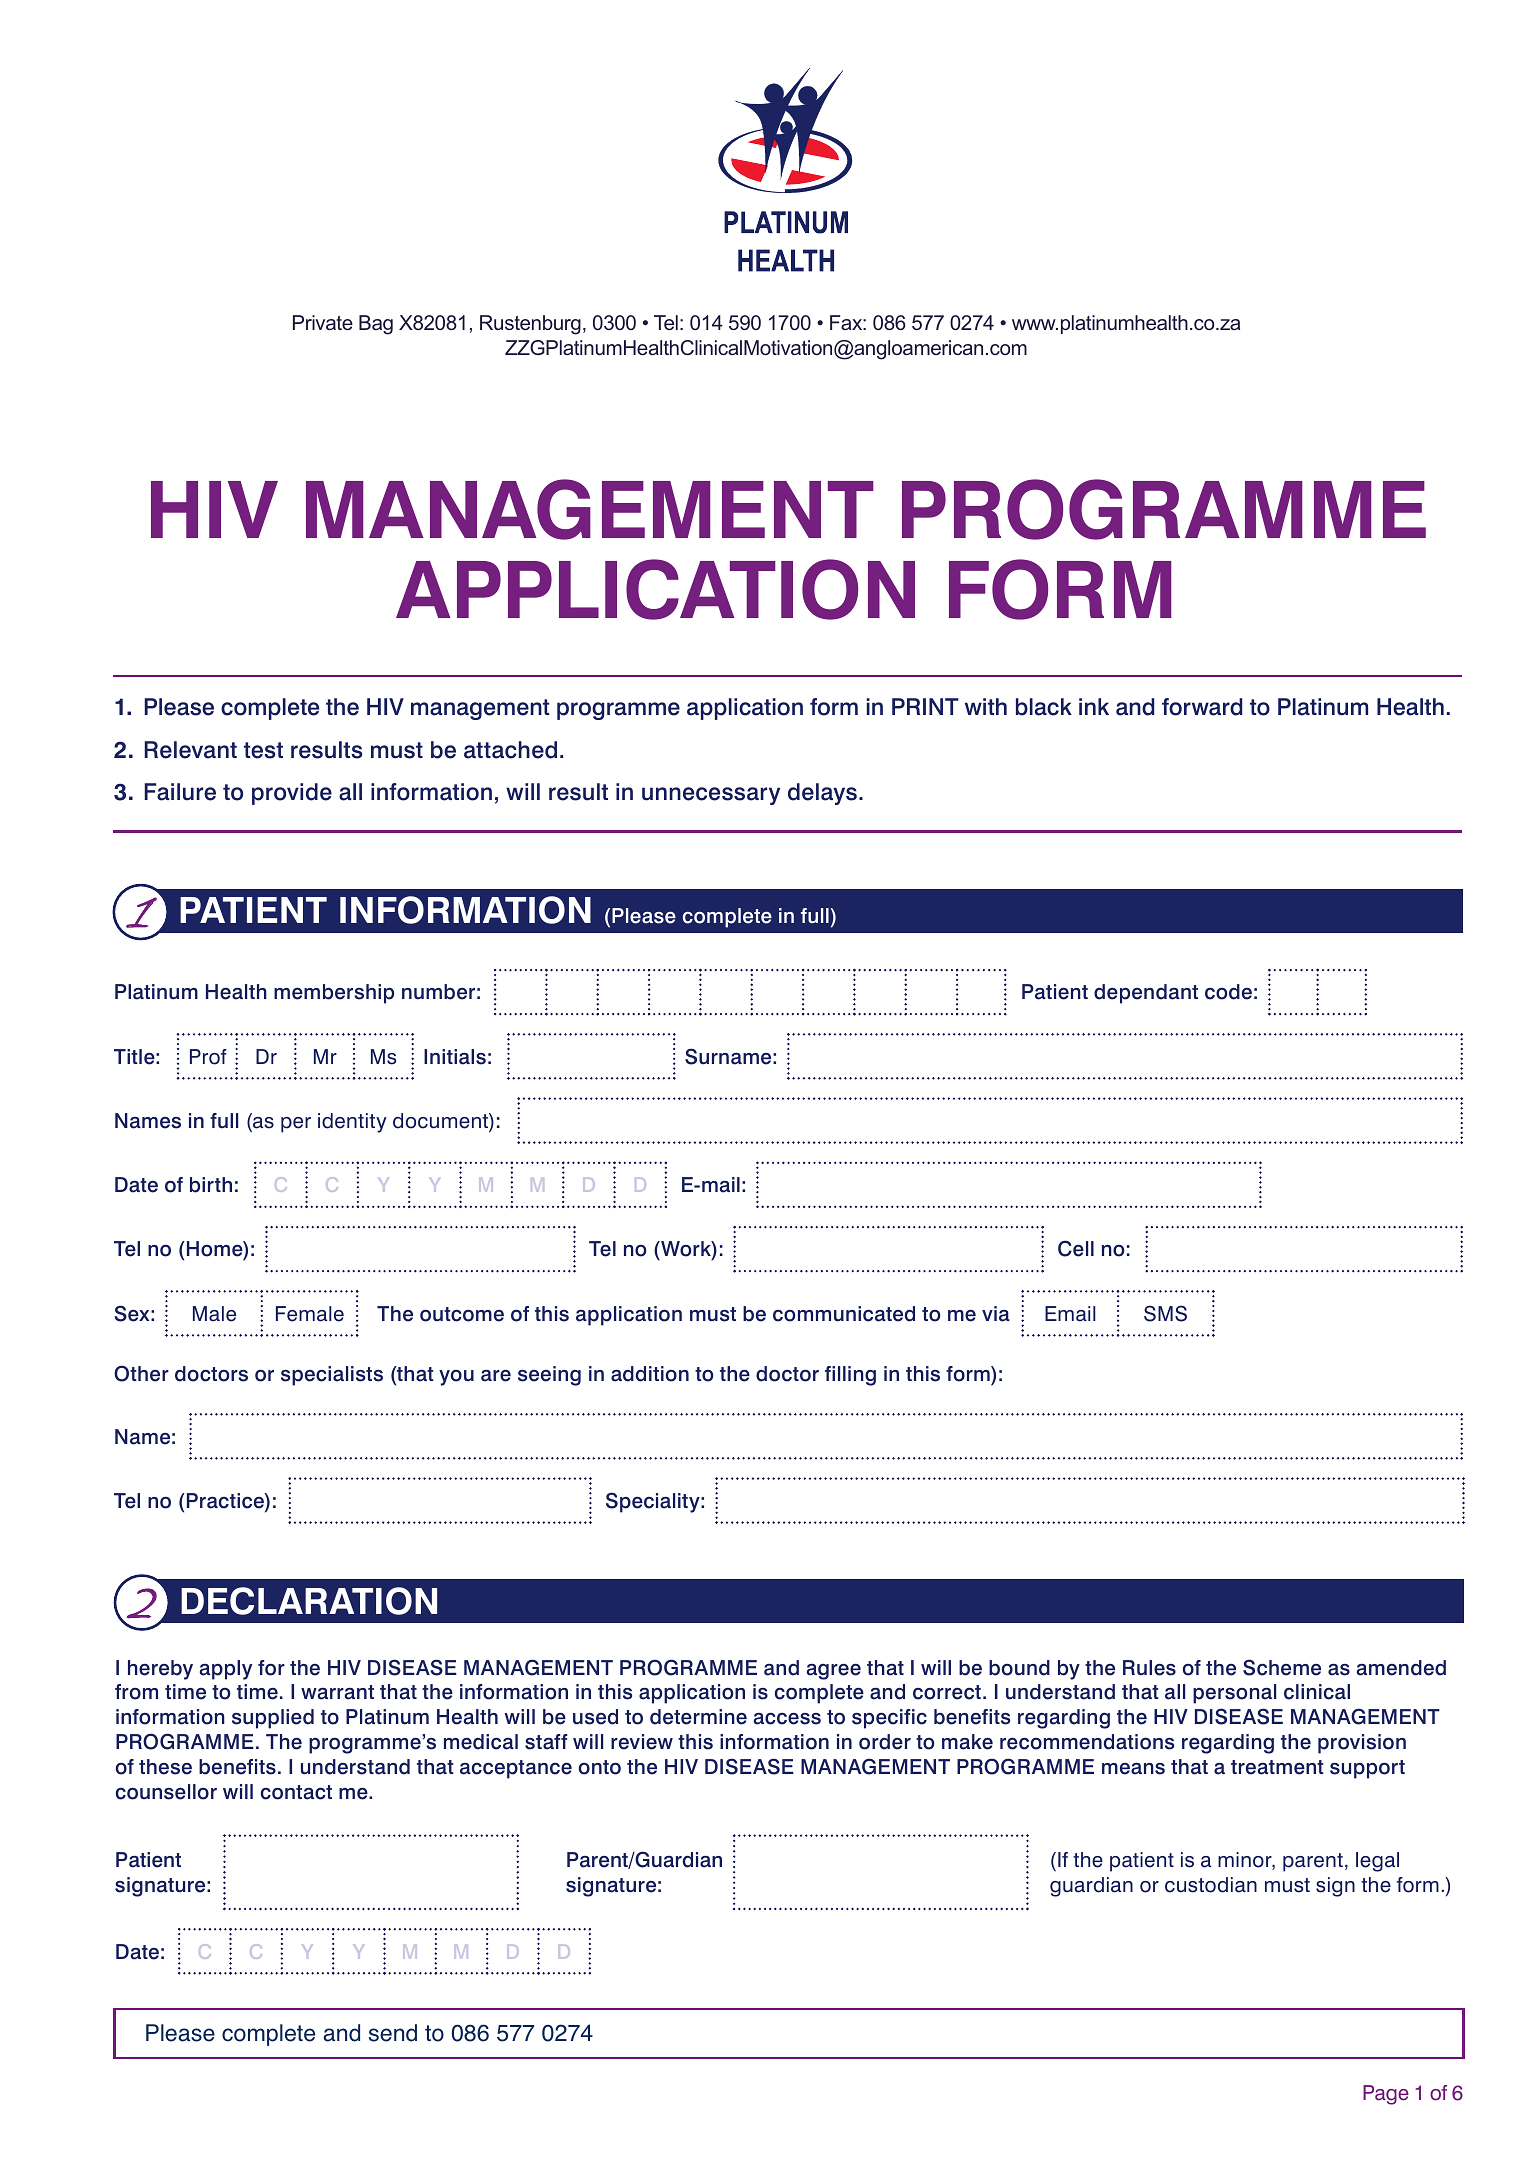 This screenshot has height=2171, width=1533. What do you see at coordinates (822, 794) in the screenshot?
I see `delays` at bounding box center [822, 794].
